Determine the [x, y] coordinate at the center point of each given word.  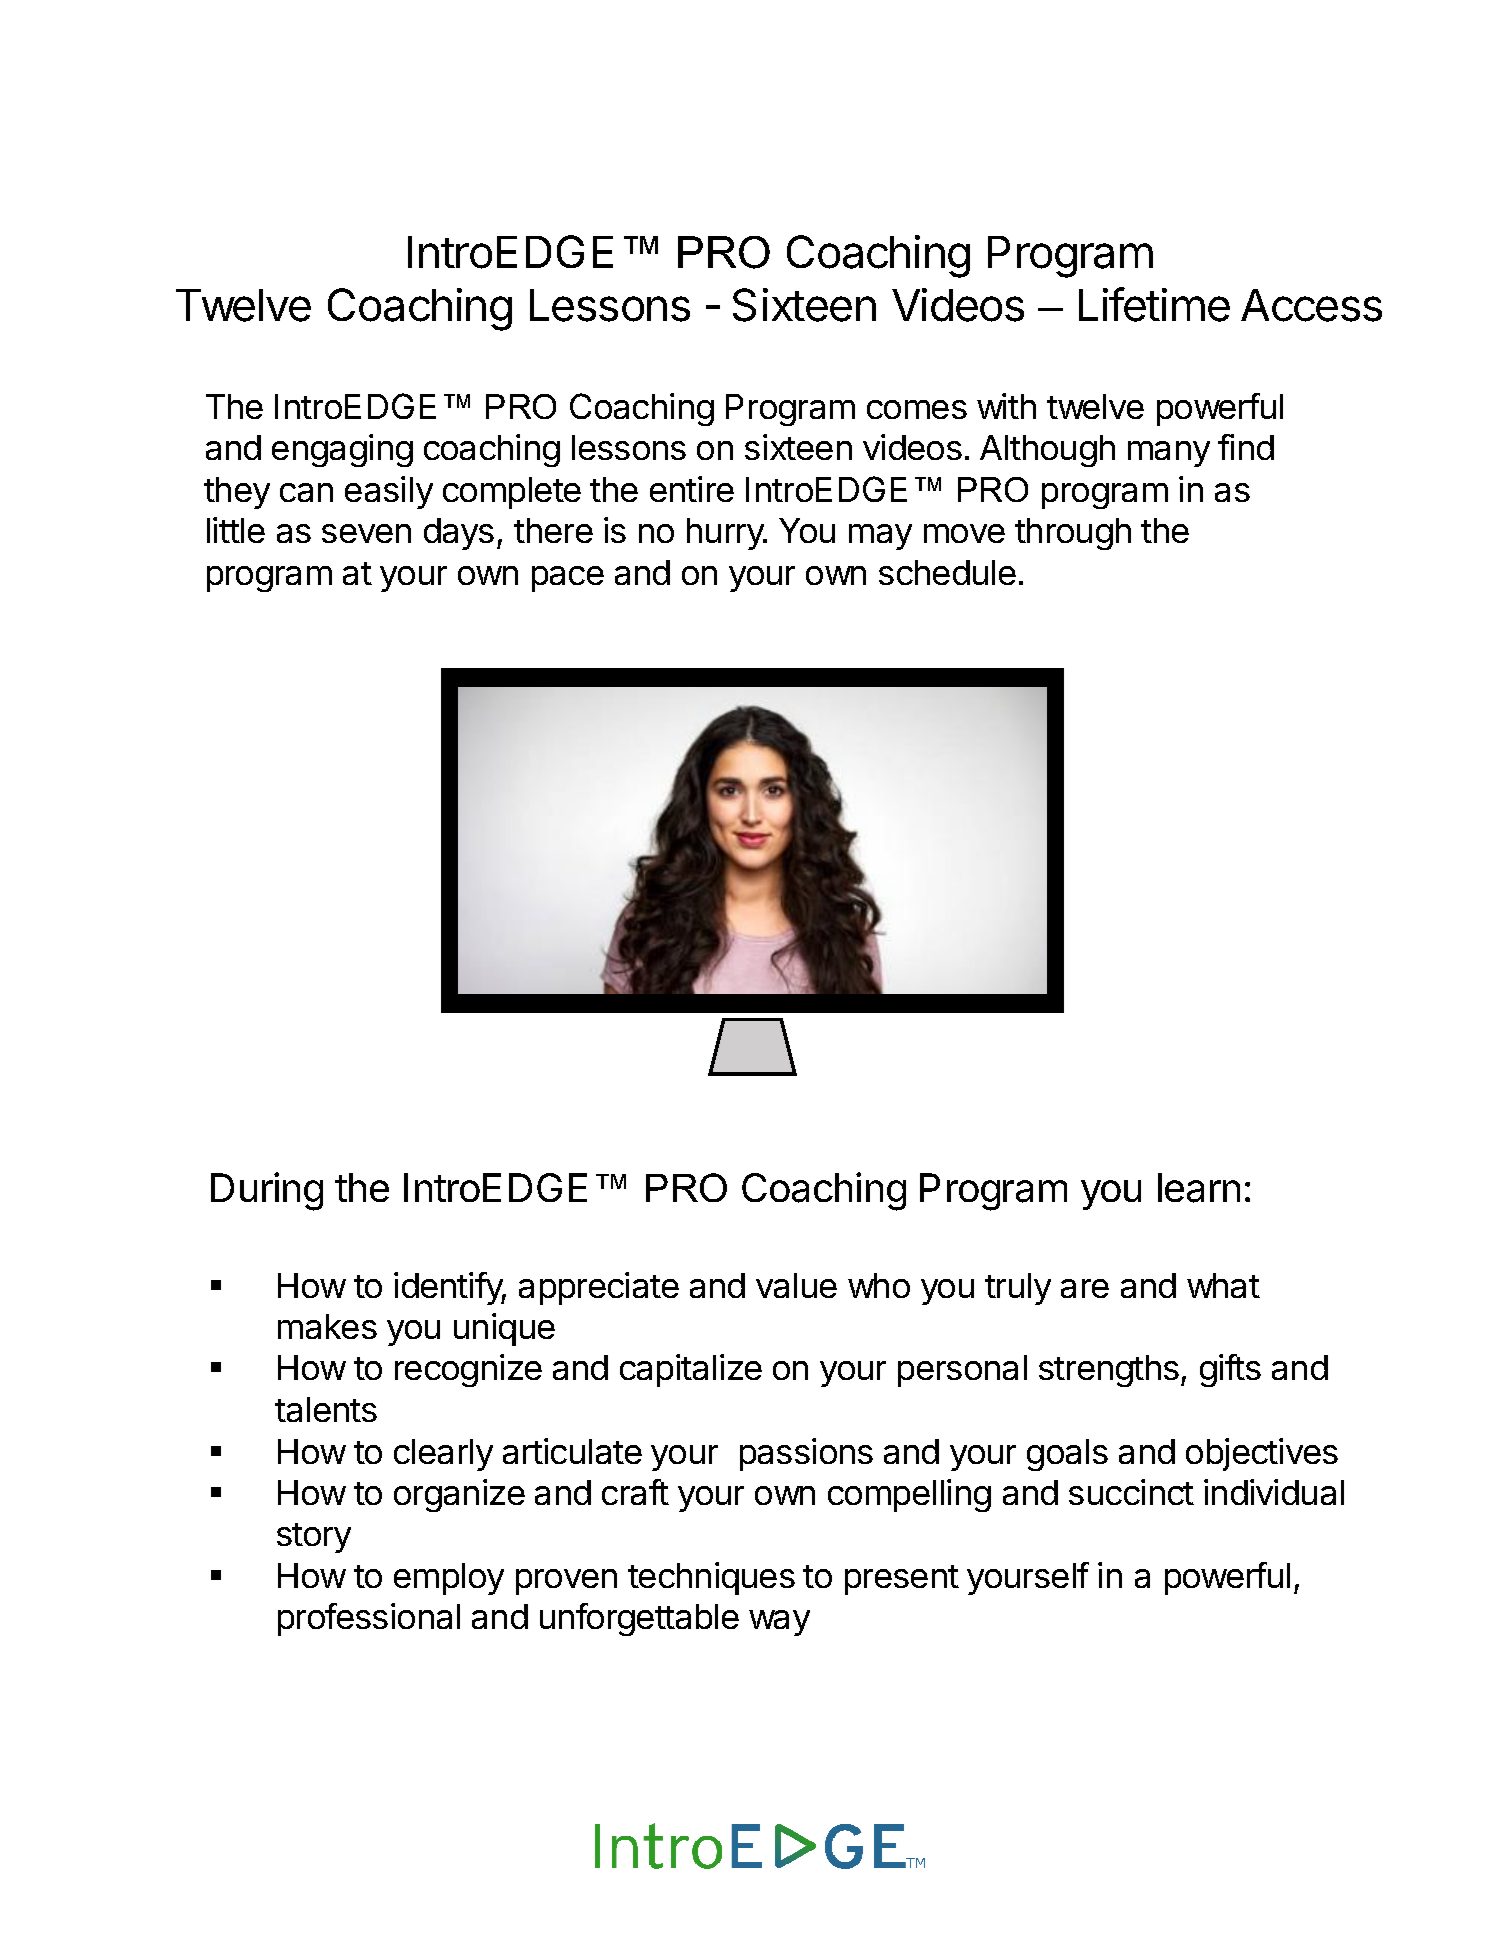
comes [917, 409]
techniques [711, 1578]
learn [1199, 1188]
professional [369, 1619]
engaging [342, 450]
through [1073, 534]
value [796, 1285]
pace [568, 579]
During [267, 1191]
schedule [947, 572]
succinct [1131, 1492]
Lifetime [1154, 304]
